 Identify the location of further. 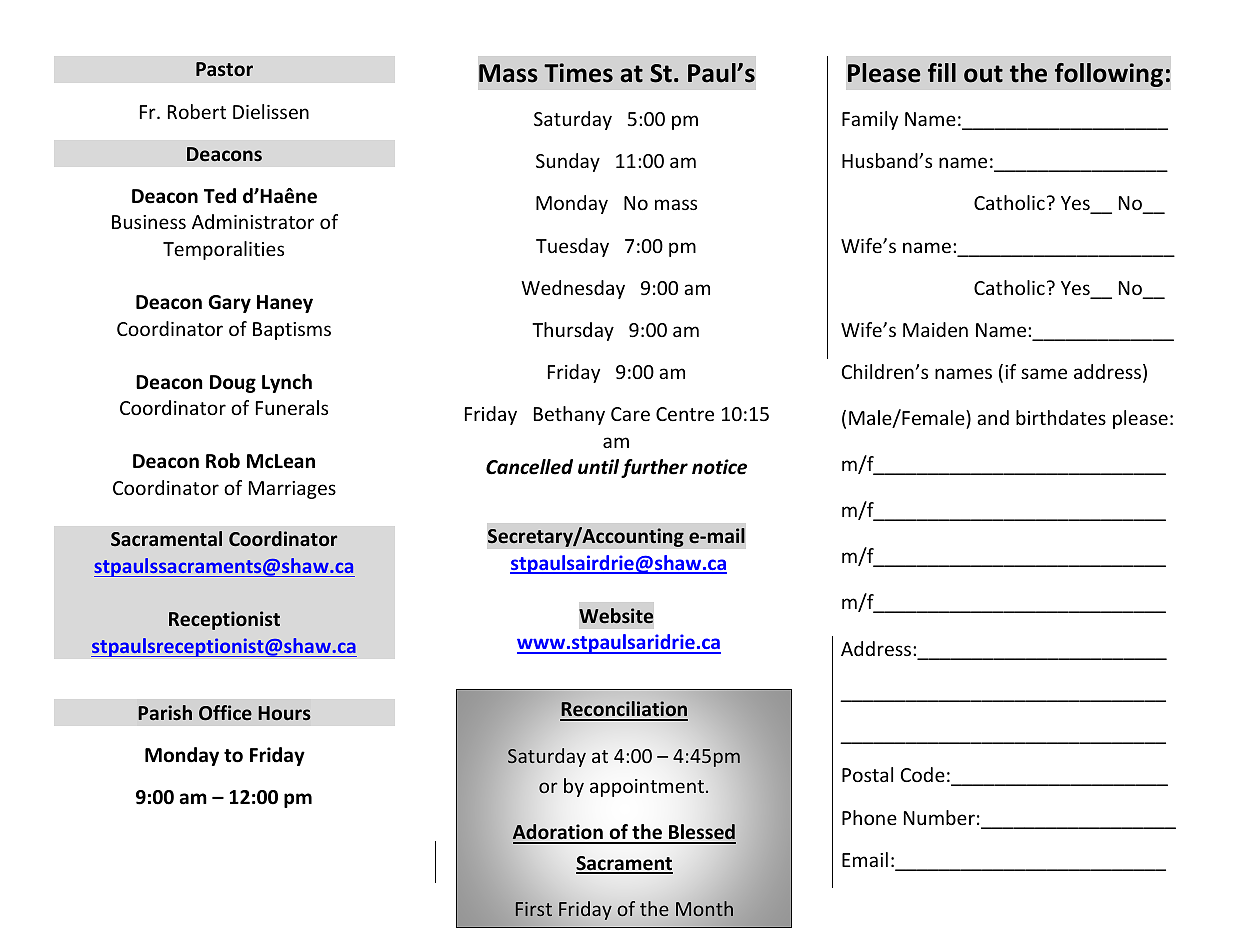
(654, 468).
